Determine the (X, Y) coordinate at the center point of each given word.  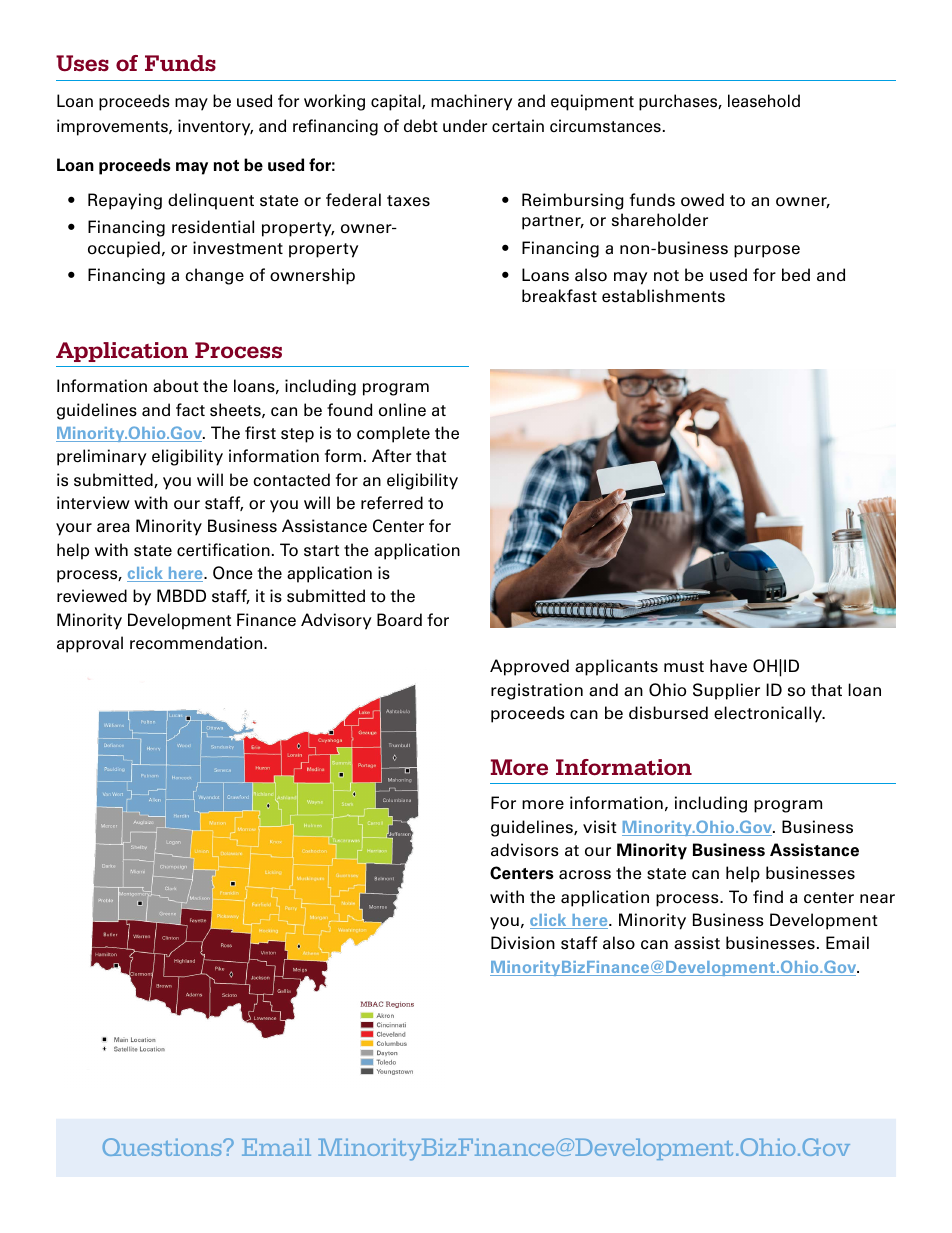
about (175, 386)
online (402, 410)
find (768, 896)
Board (399, 620)
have (728, 666)
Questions (163, 1147)
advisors (525, 850)
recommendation (197, 643)
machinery (471, 102)
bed (796, 275)
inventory (215, 127)
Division (523, 943)
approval (90, 644)
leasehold (764, 101)
